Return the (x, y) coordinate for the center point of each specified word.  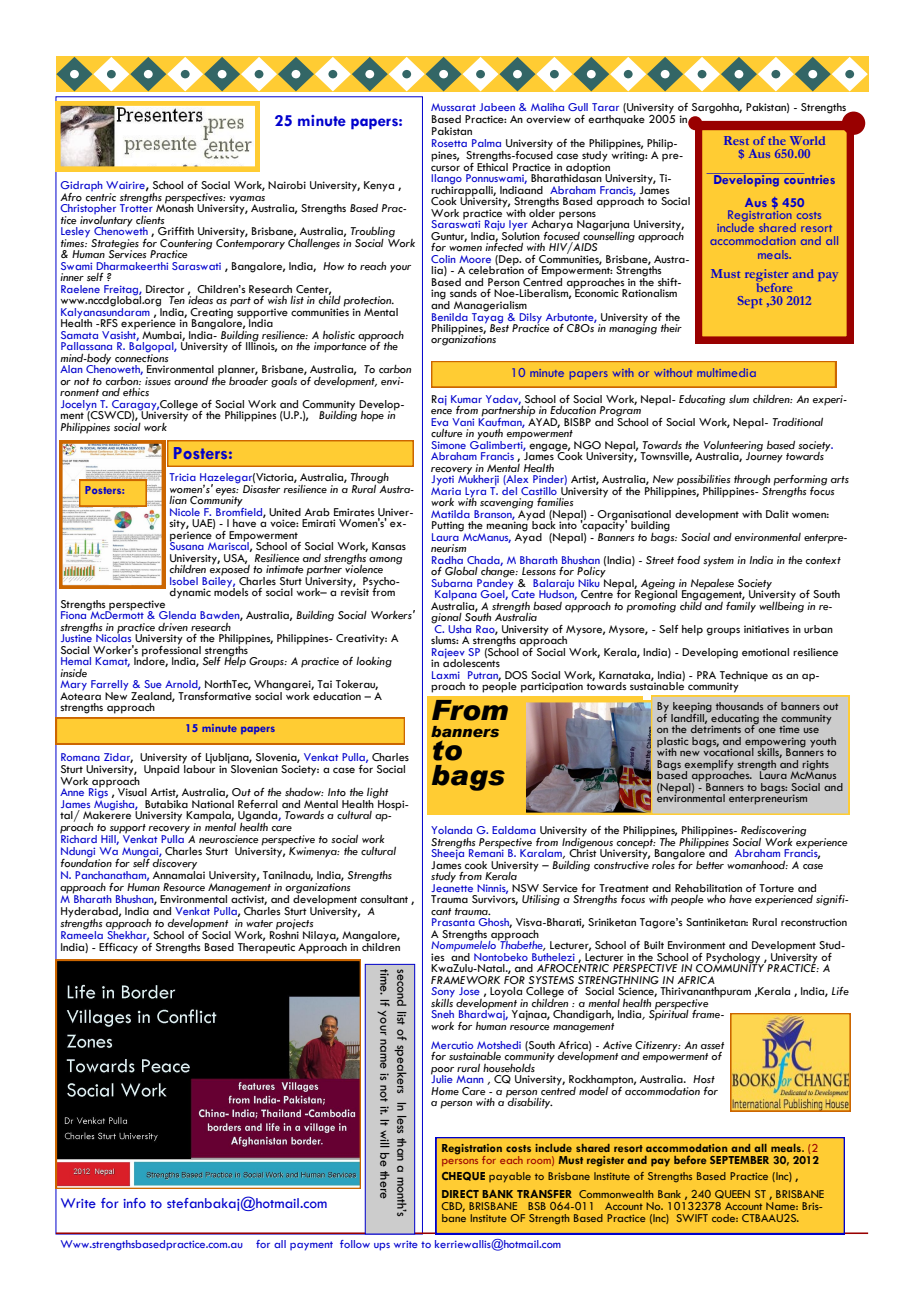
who (716, 899)
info (134, 1203)
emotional (765, 652)
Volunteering (733, 447)
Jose (469, 991)
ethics (136, 392)
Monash (175, 207)
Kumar (466, 399)
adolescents (471, 662)
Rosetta (449, 143)
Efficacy (118, 948)
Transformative (214, 694)
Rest (736, 140)
